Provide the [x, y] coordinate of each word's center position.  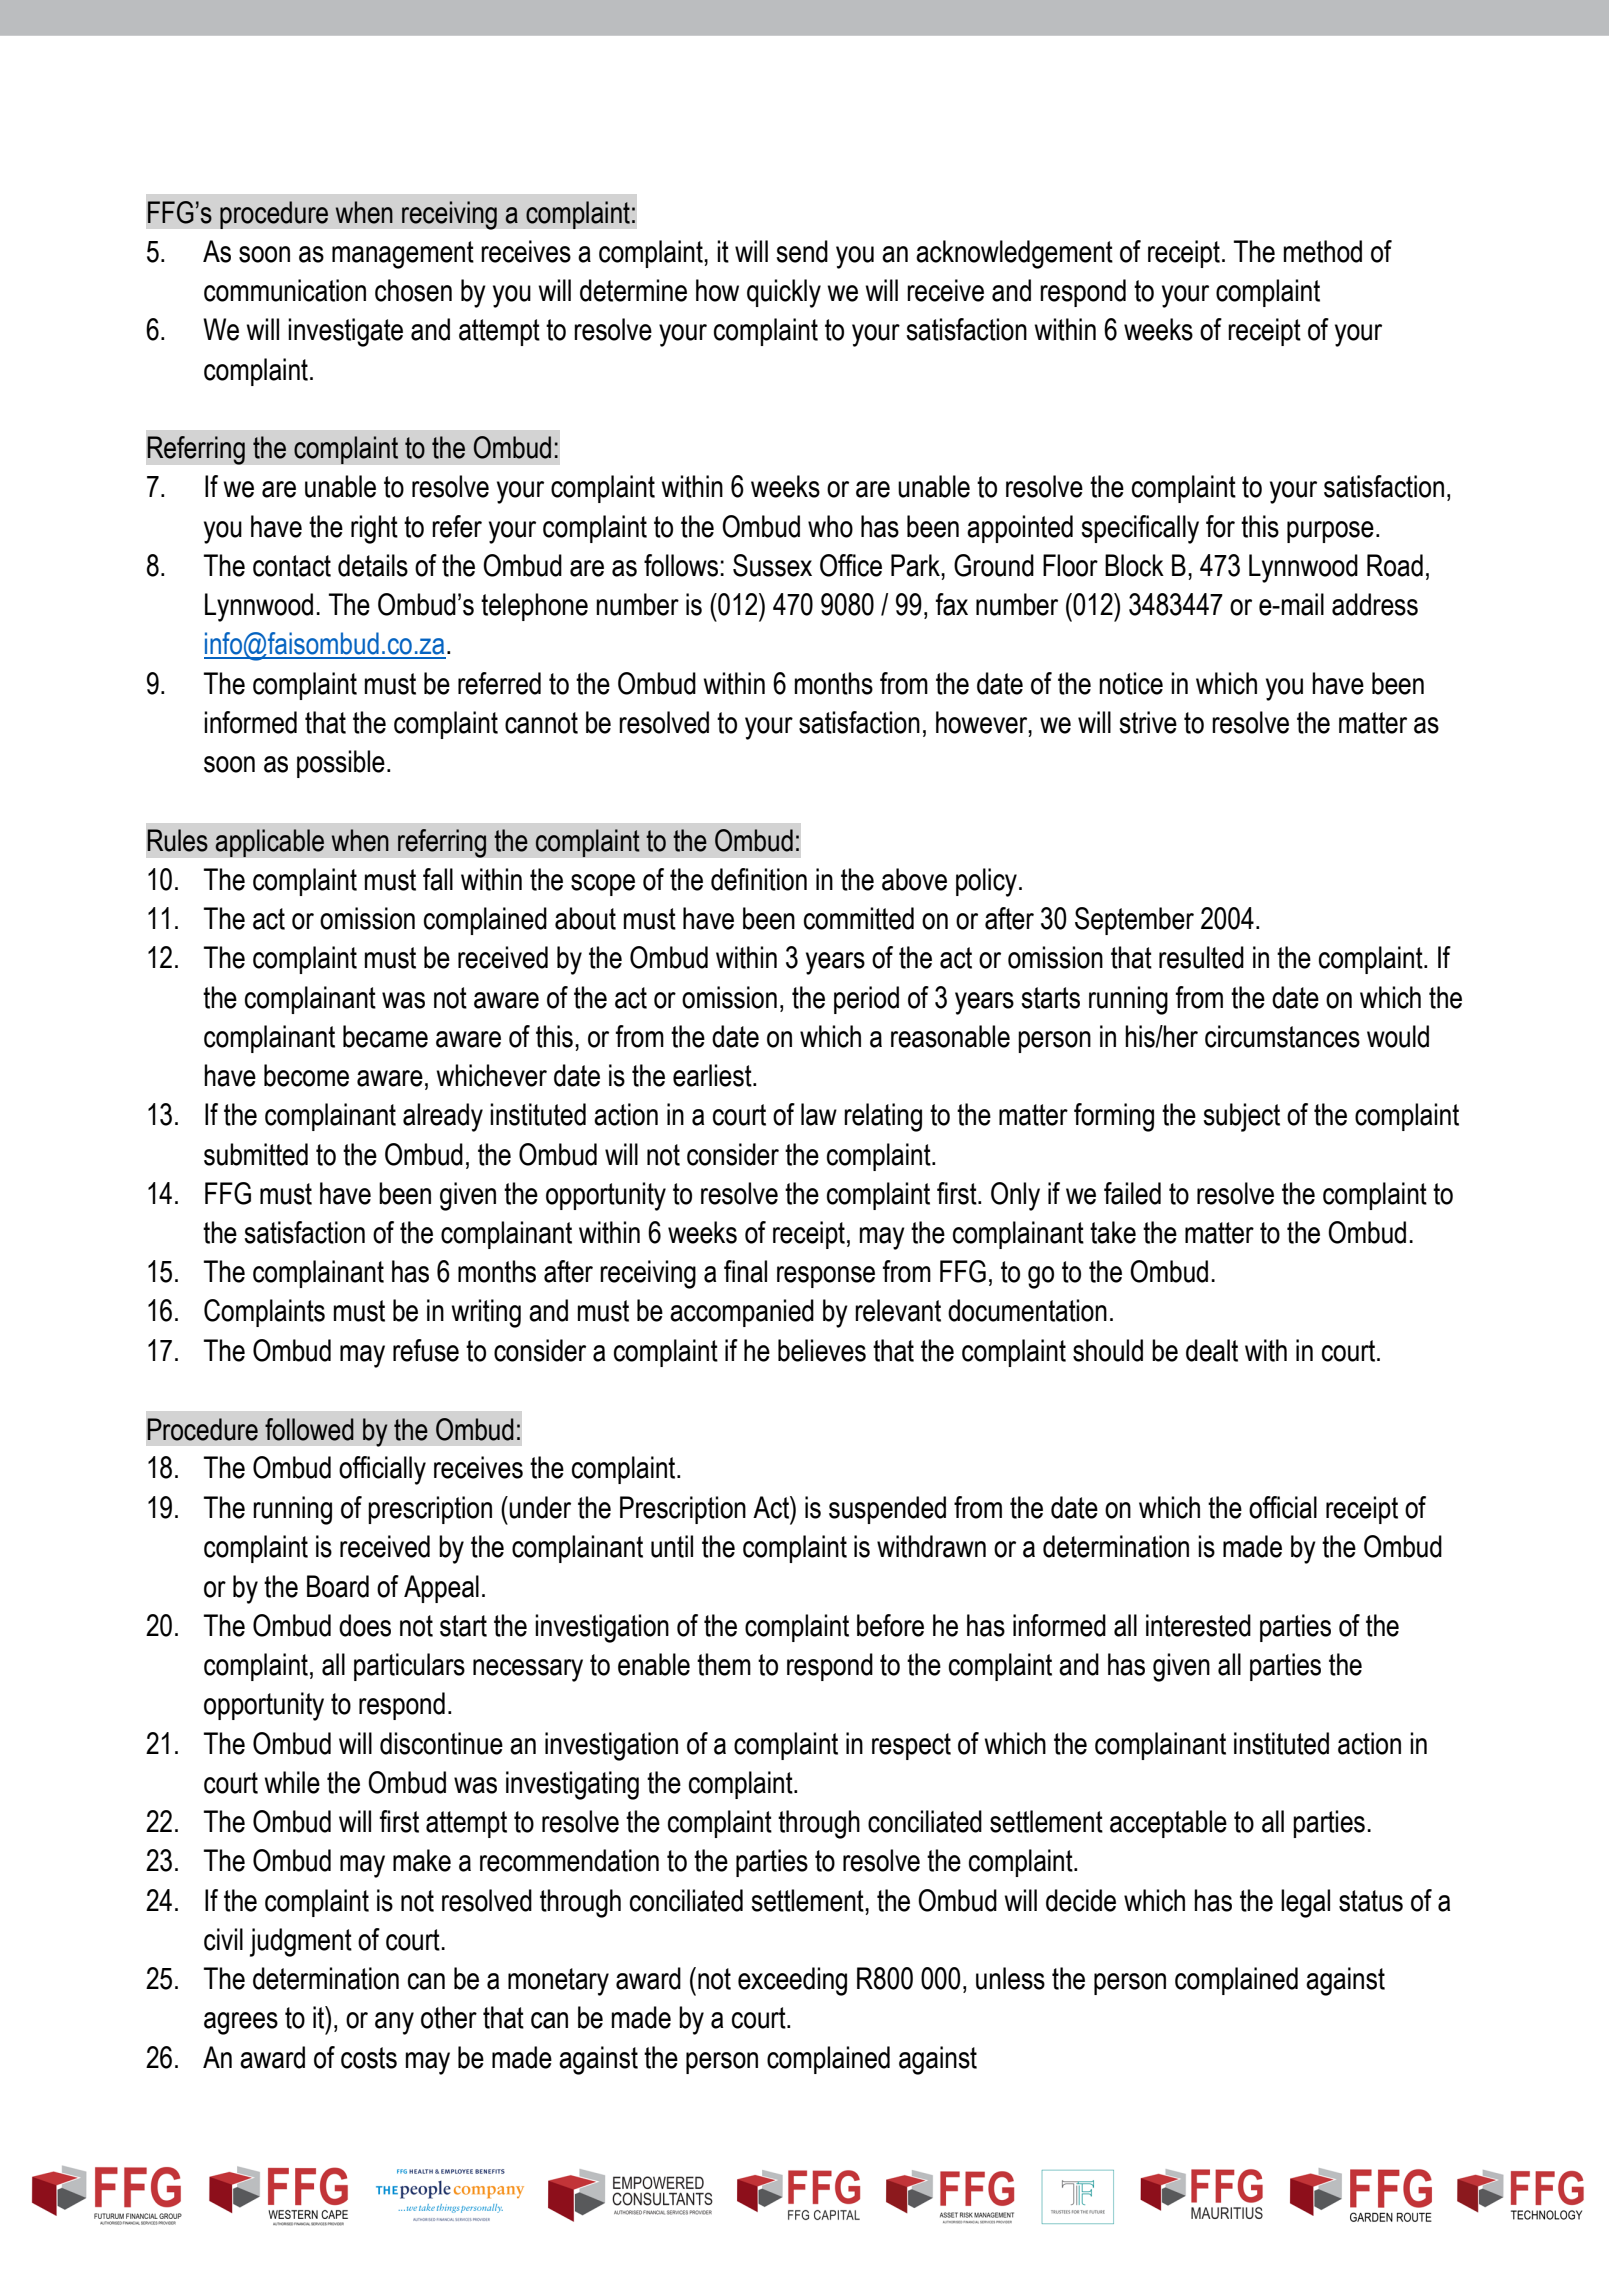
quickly [784, 293]
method [1323, 251]
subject [1241, 1117]
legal [1305, 1903]
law [819, 1114]
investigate [345, 332]
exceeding [792, 1981]
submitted [256, 1154]
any [394, 2023]
